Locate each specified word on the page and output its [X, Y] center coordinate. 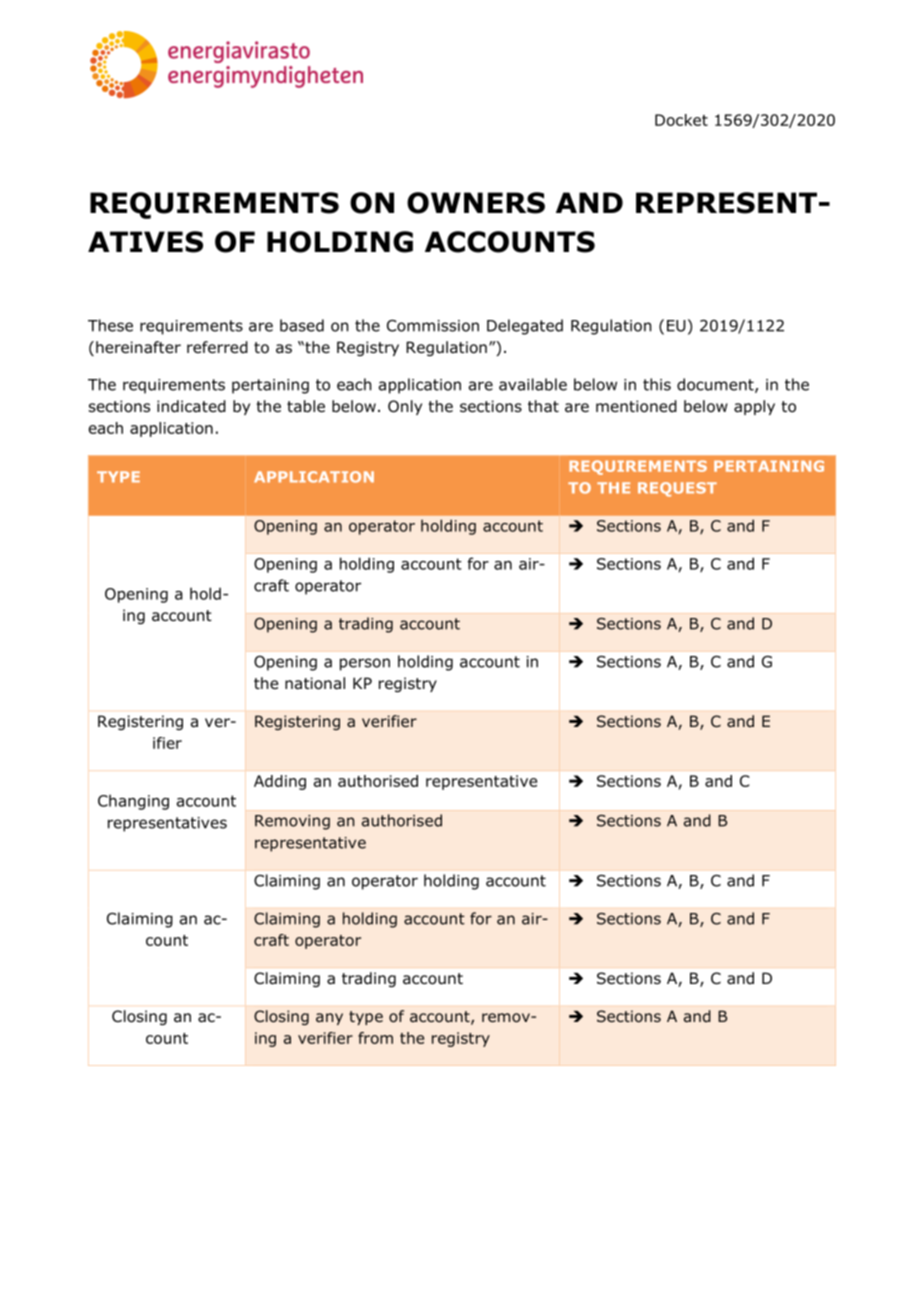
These [110, 325]
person [365, 664]
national [315, 683]
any [329, 1019]
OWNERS [476, 203]
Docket [681, 120]
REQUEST [677, 489]
